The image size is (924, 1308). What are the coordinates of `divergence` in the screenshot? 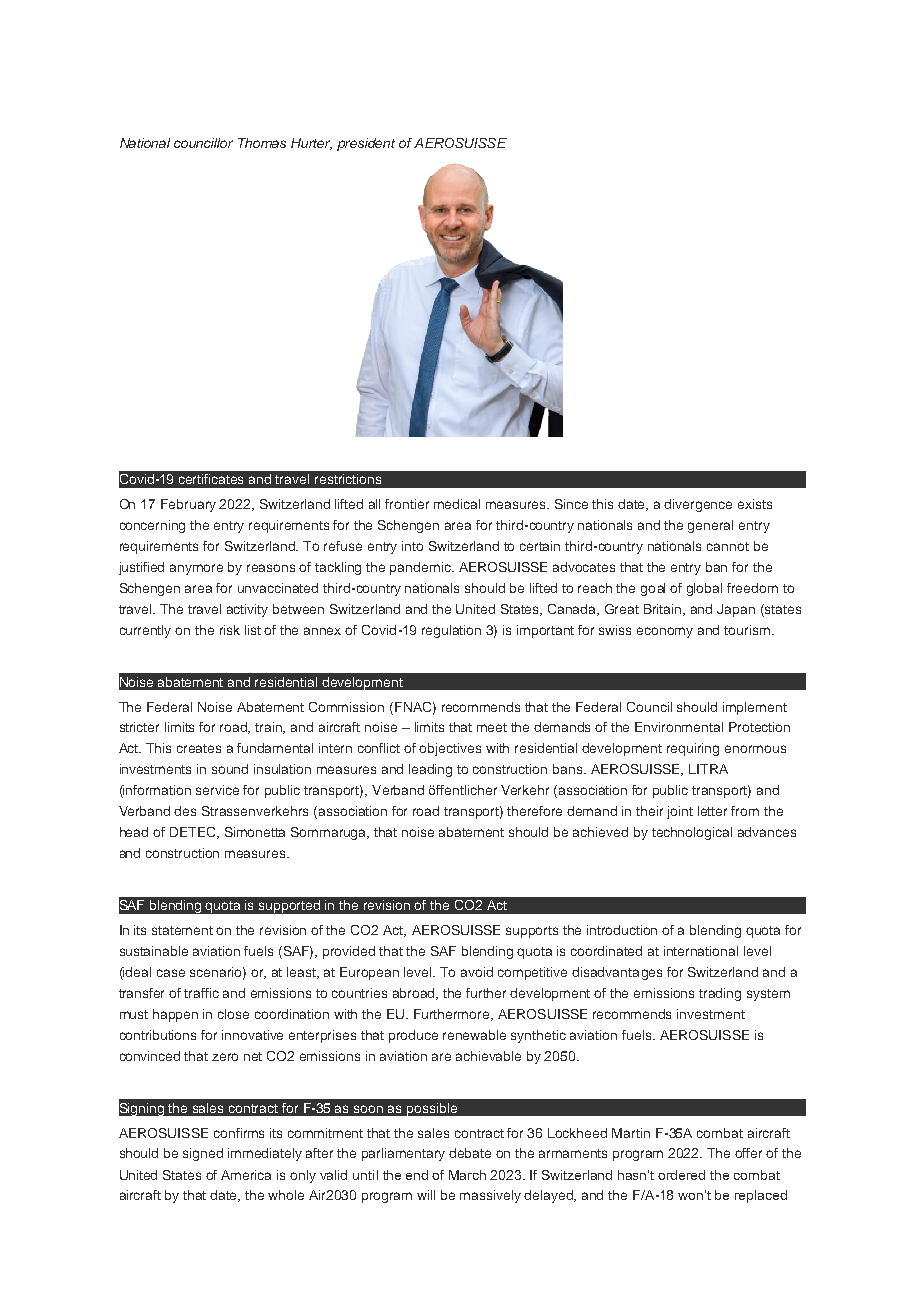 It's located at (698, 505).
